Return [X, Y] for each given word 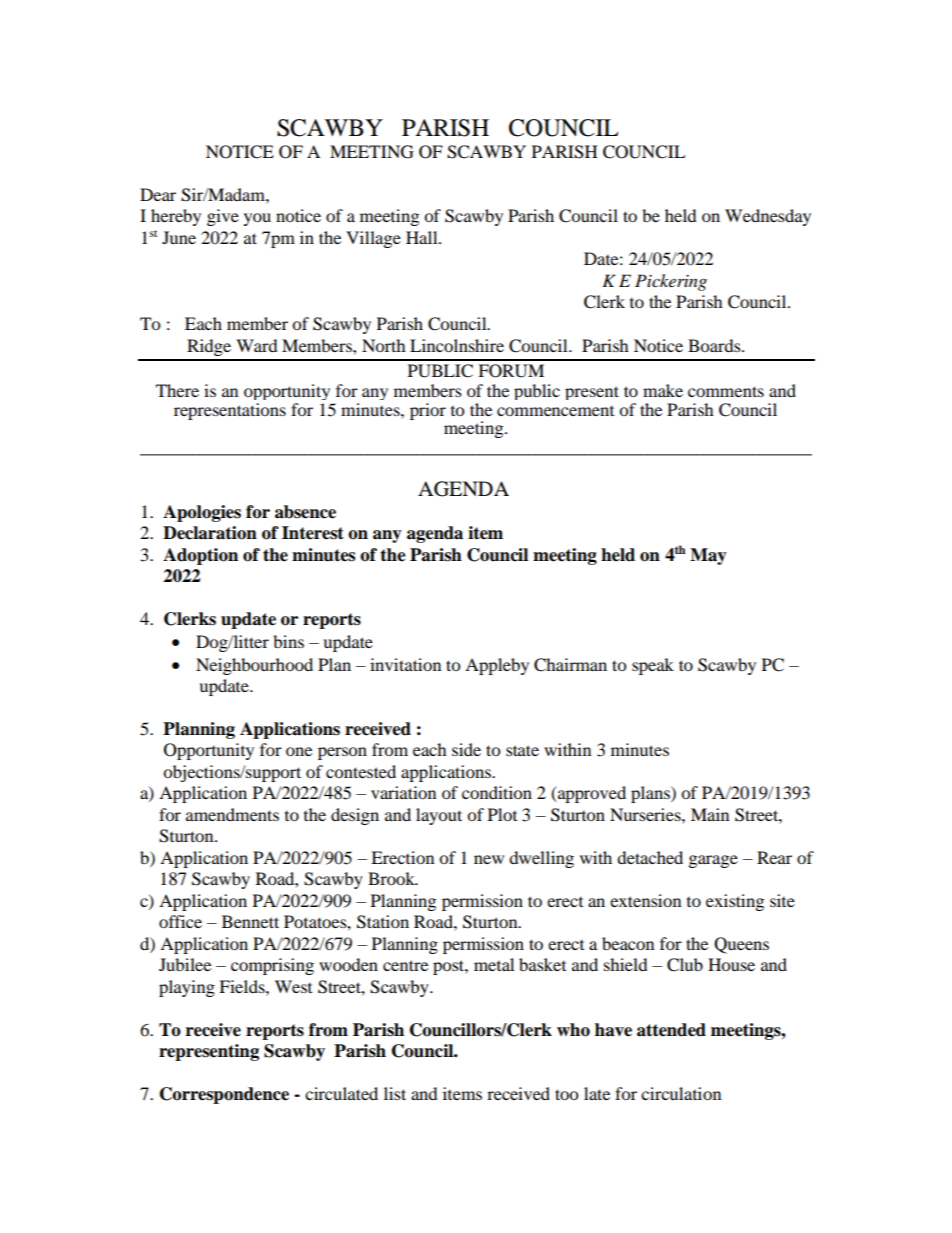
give [223, 217]
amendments [232, 814]
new [489, 859]
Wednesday [768, 217]
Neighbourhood [254, 666]
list [395, 1093]
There [177, 390]
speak [653, 666]
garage [713, 861]
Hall [423, 237]
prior [428, 411]
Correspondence [224, 1095]
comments [726, 391]
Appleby [497, 666]
